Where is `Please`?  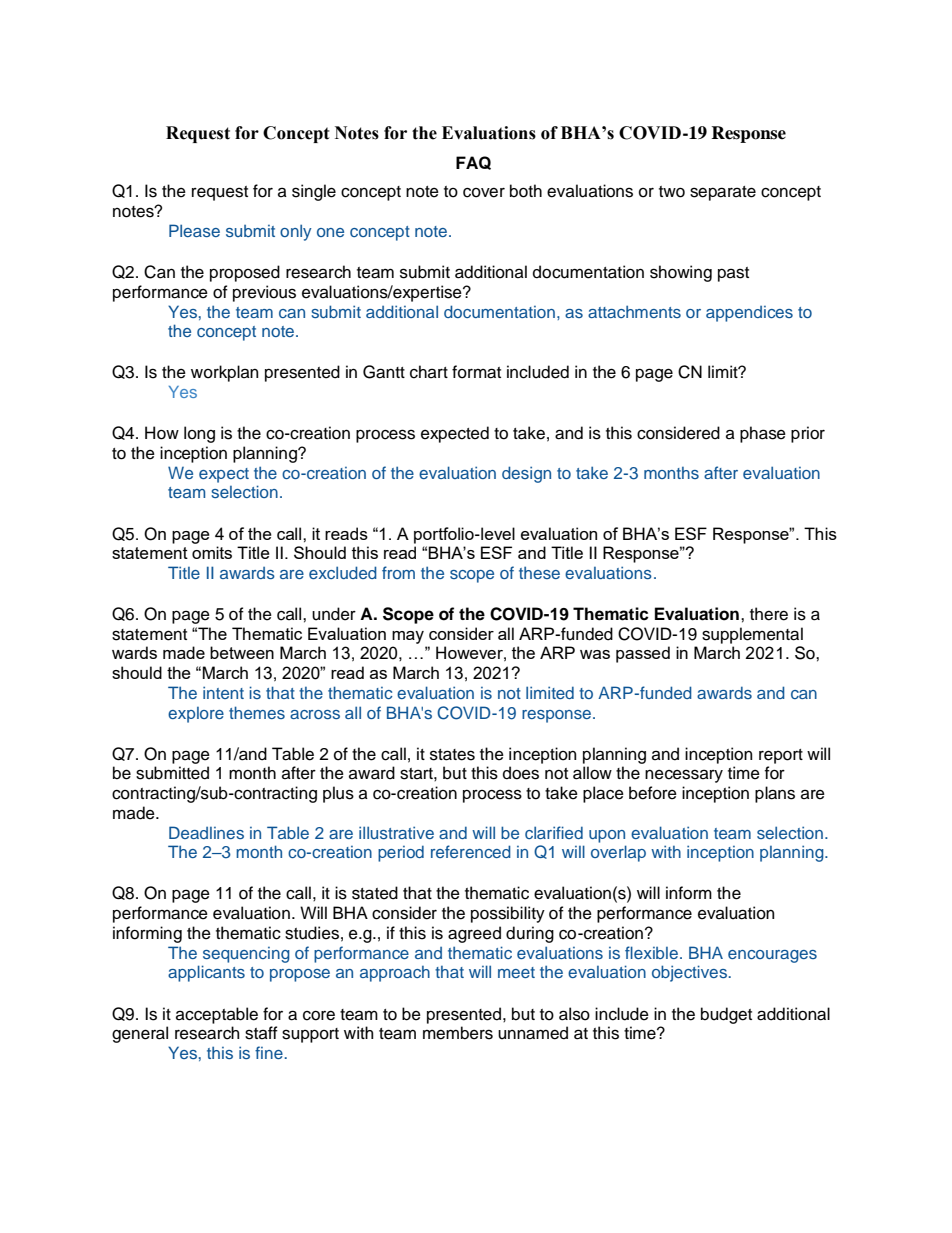 Please is located at coordinates (194, 230).
